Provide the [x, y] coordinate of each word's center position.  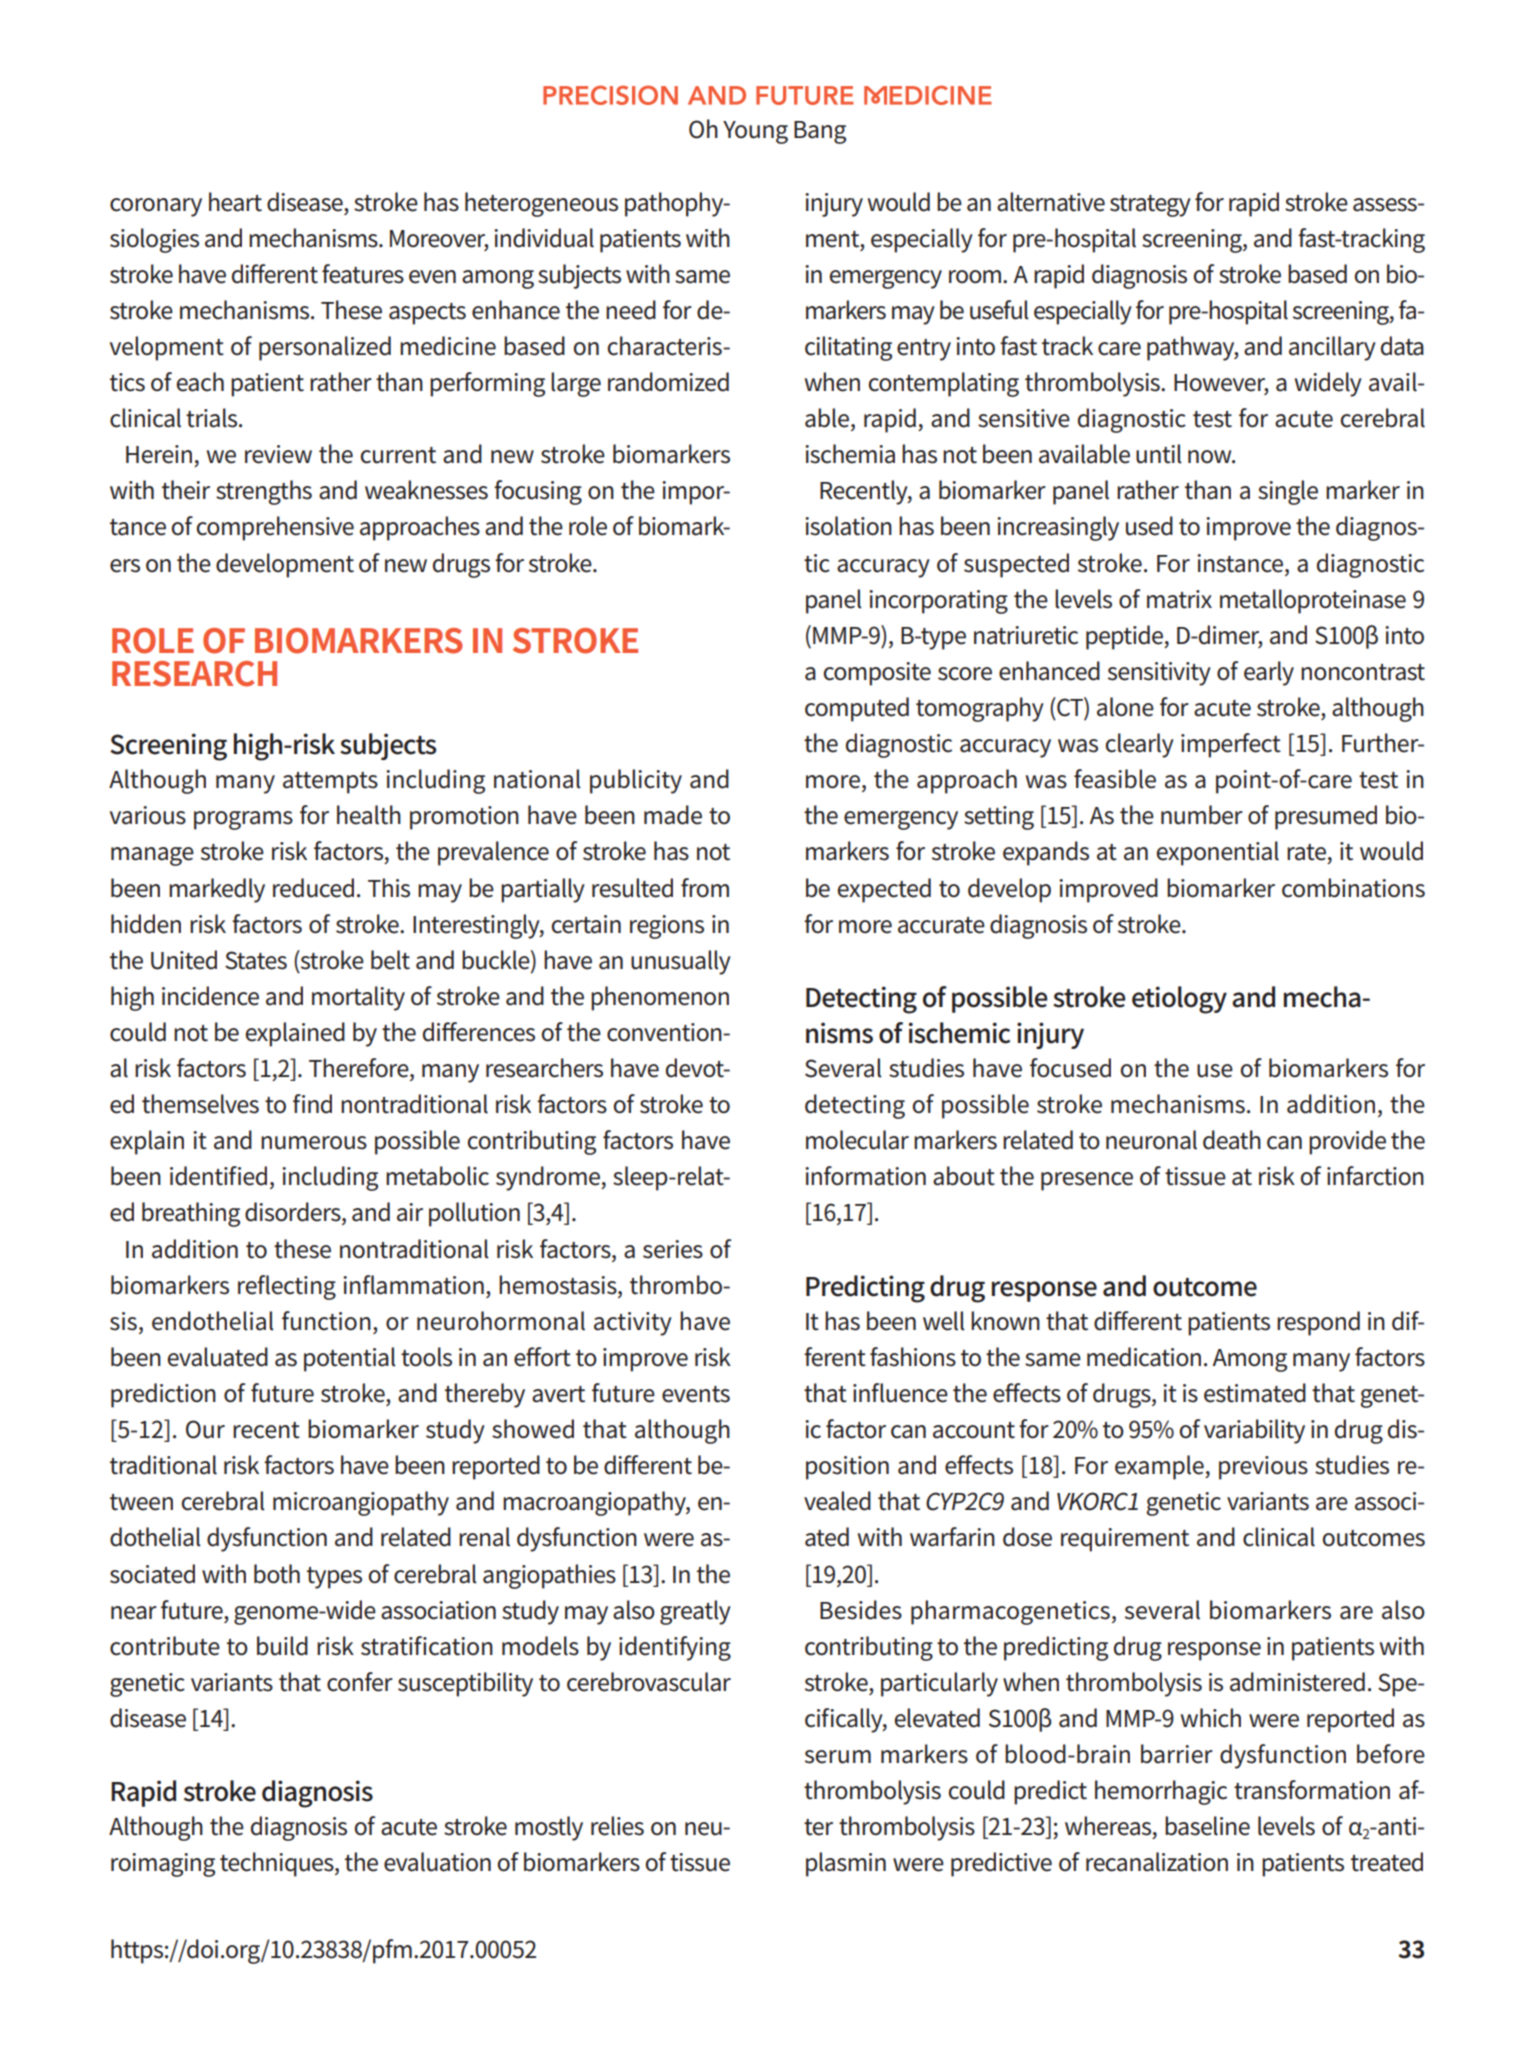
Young [755, 132]
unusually [681, 962]
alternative [1051, 202]
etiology [1179, 1000]
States [256, 960]
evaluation [437, 1862]
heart [235, 202]
